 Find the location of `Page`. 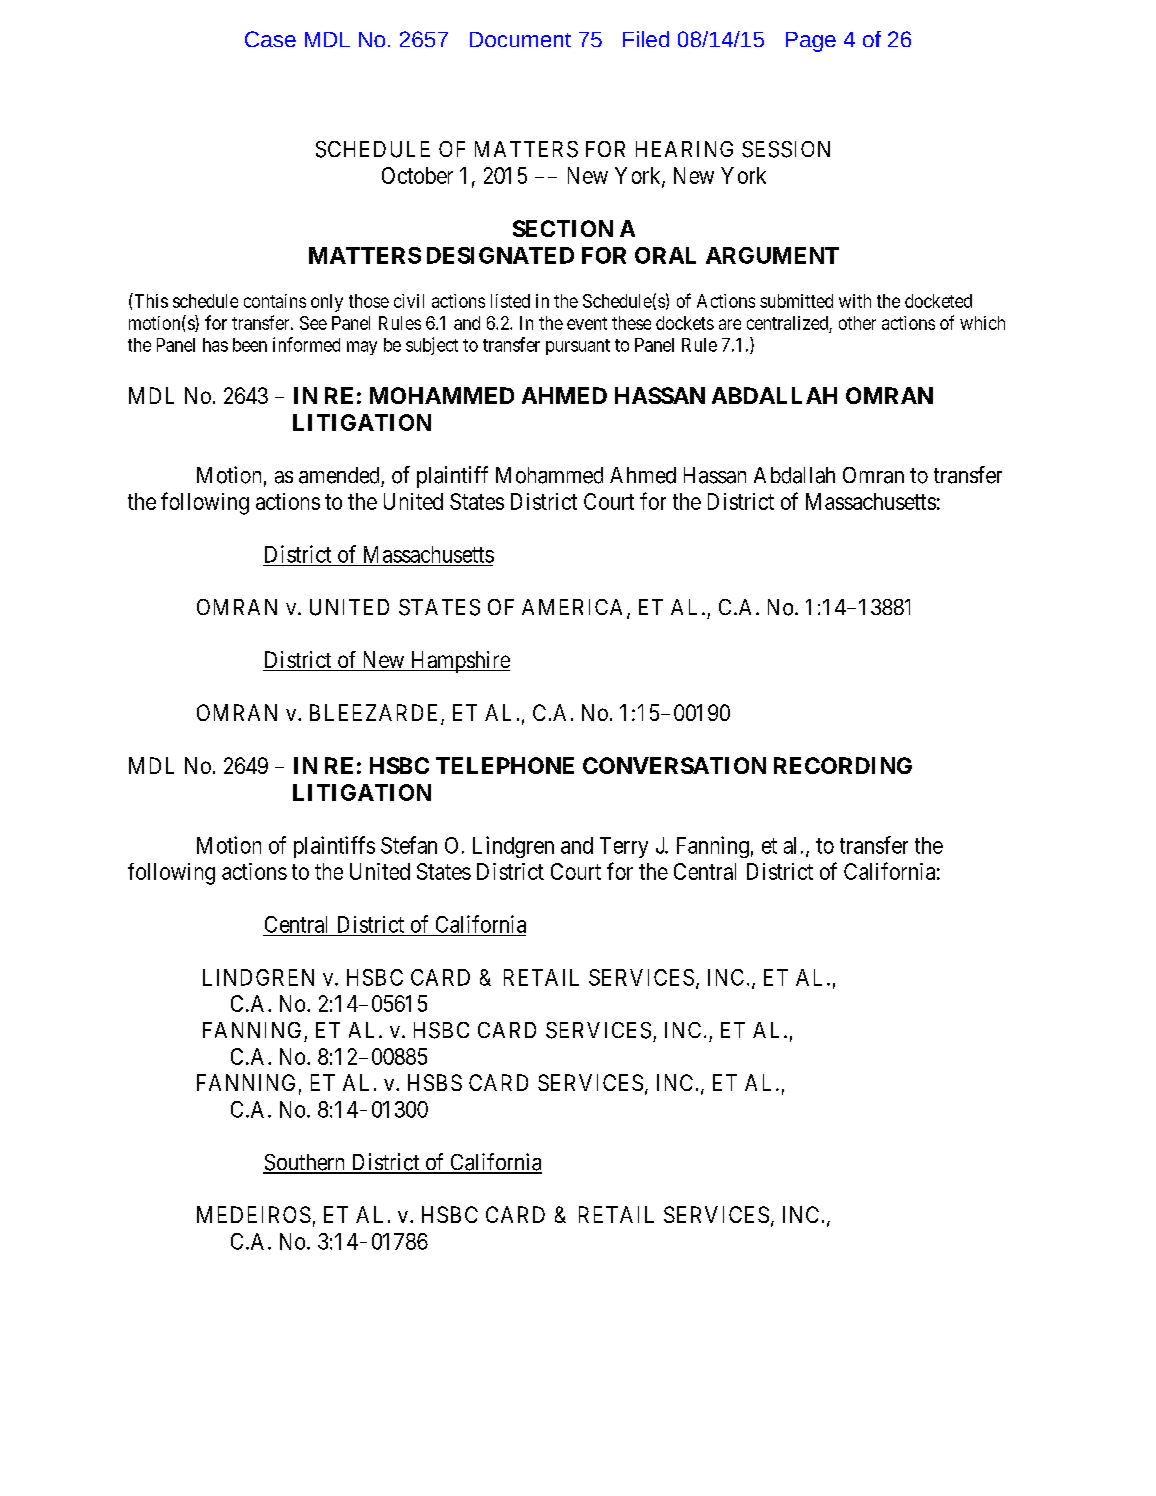

Page is located at coordinates (811, 42).
